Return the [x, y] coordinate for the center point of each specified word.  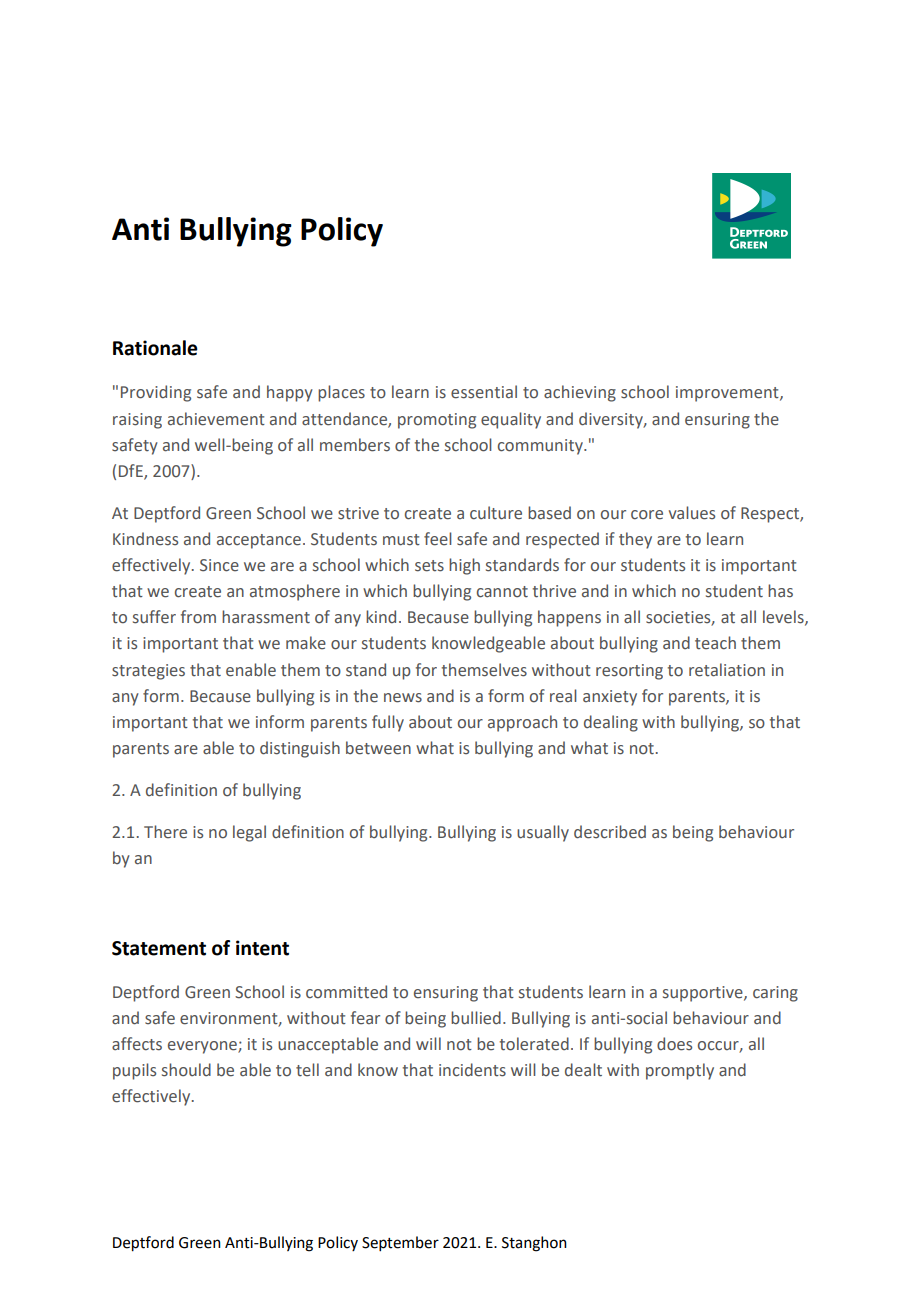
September [400, 1243]
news [403, 698]
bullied [476, 1018]
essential [484, 392]
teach [715, 643]
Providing [156, 393]
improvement [728, 394]
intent [262, 948]
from [198, 617]
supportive [704, 994]
